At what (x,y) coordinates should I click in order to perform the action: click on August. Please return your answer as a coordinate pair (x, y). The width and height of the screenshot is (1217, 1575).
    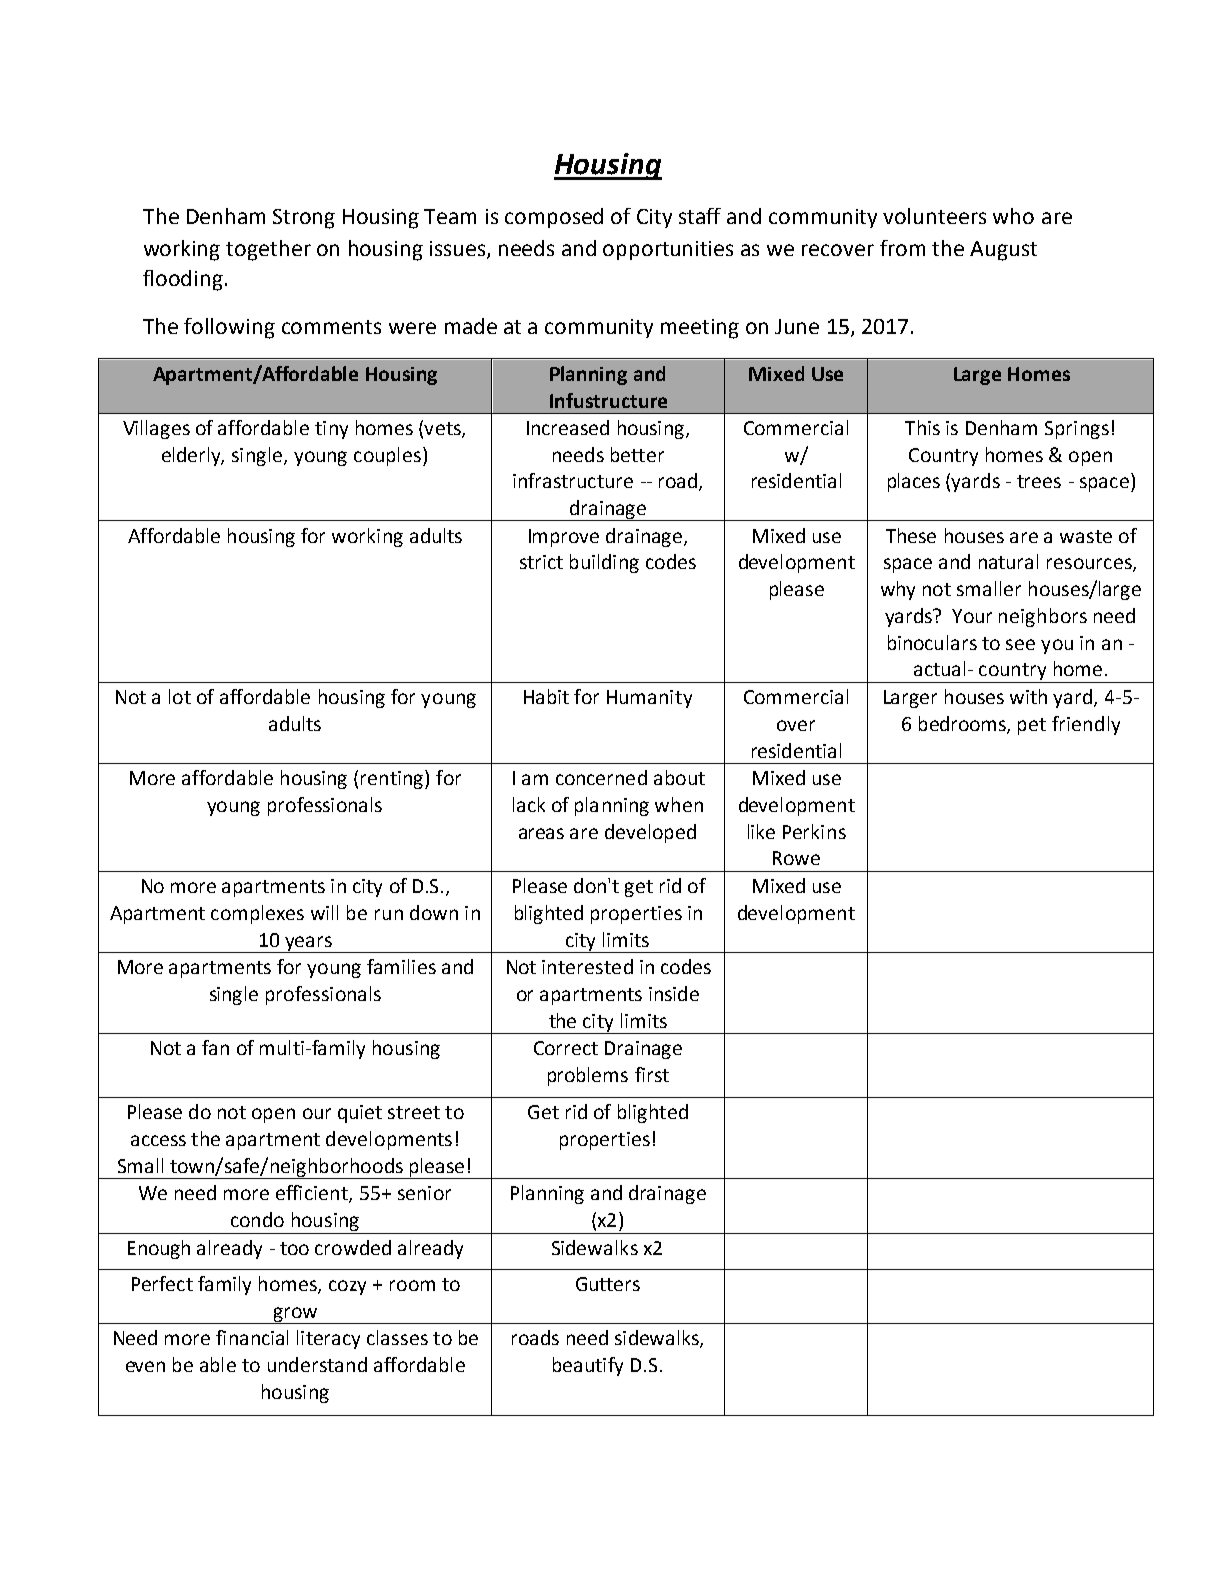
    Looking at the image, I should click on (1003, 251).
